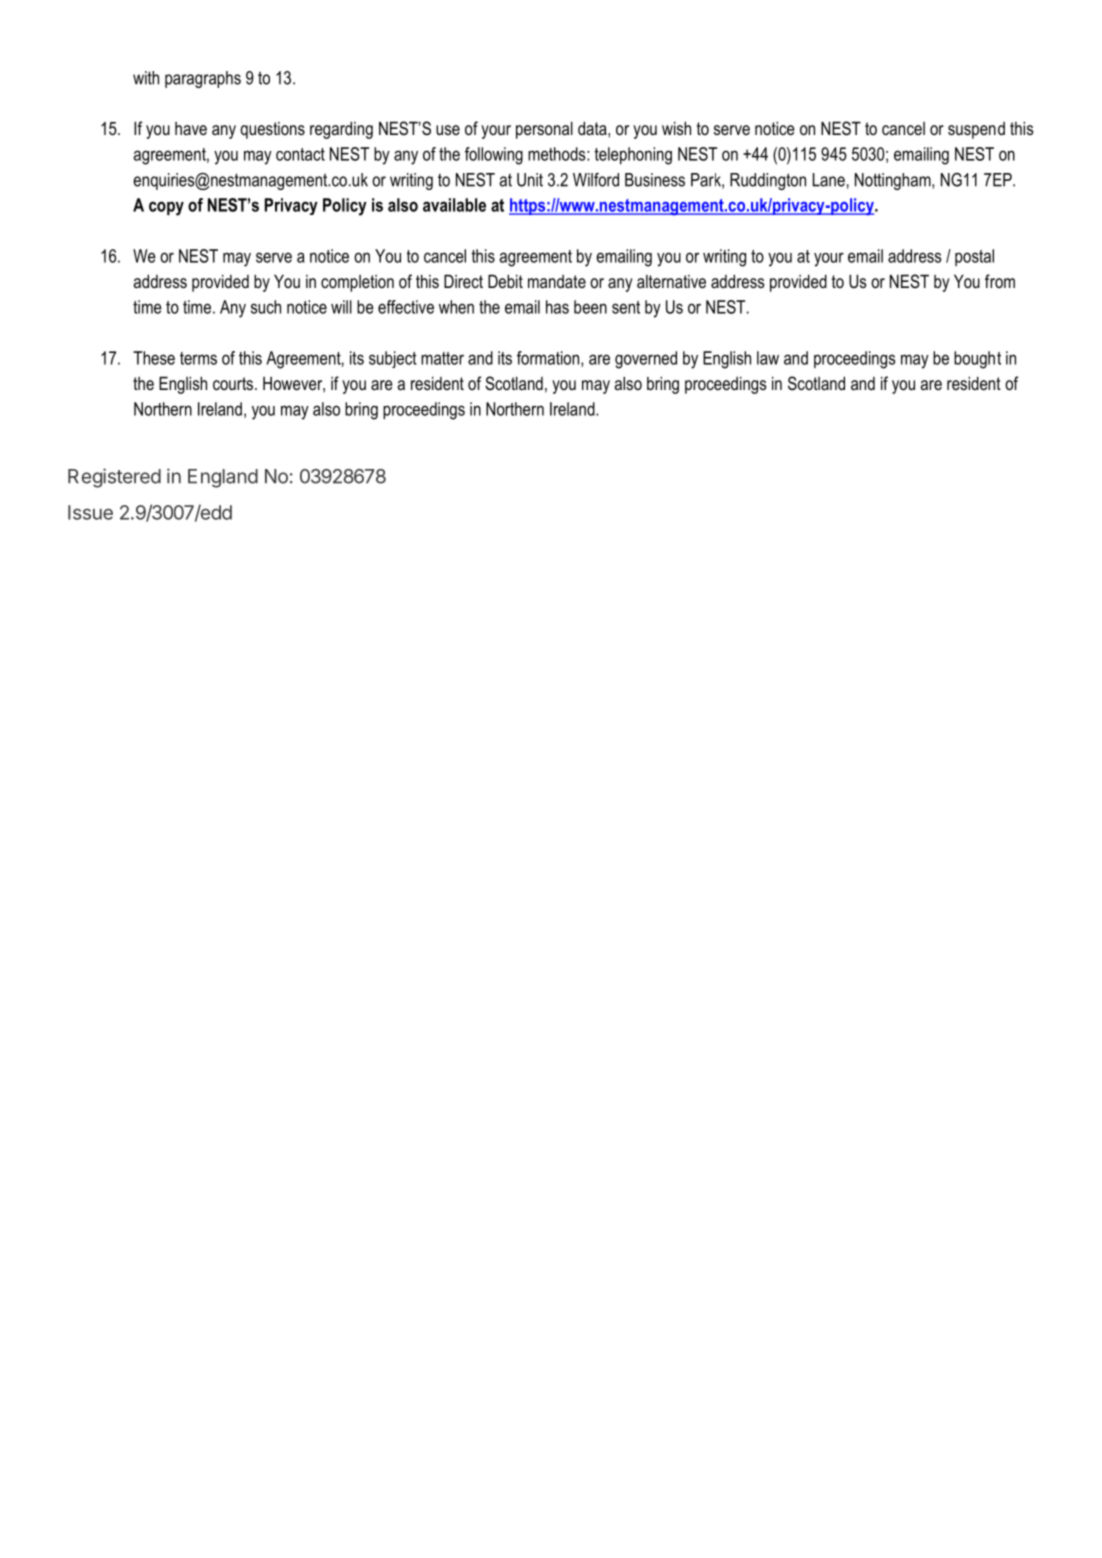  Describe the element at coordinates (203, 79) in the screenshot. I see `paragraphs` at that location.
